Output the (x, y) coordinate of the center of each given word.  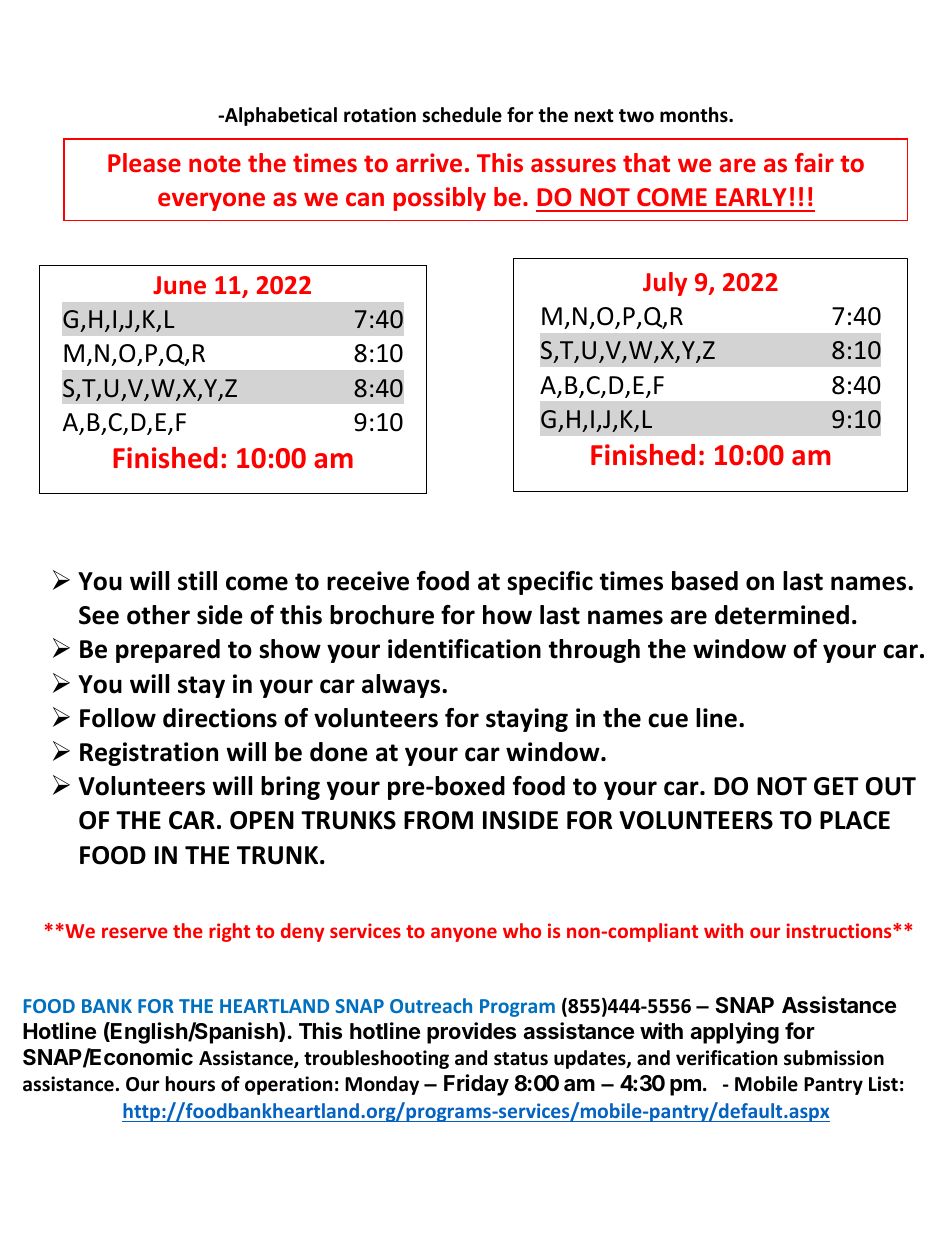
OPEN (262, 820)
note (215, 164)
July (665, 284)
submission (834, 1058)
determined (782, 615)
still (197, 581)
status (521, 1059)
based (705, 581)
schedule (462, 115)
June (179, 285)
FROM (438, 820)
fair (814, 162)
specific (550, 583)
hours (190, 1084)
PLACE (855, 820)
